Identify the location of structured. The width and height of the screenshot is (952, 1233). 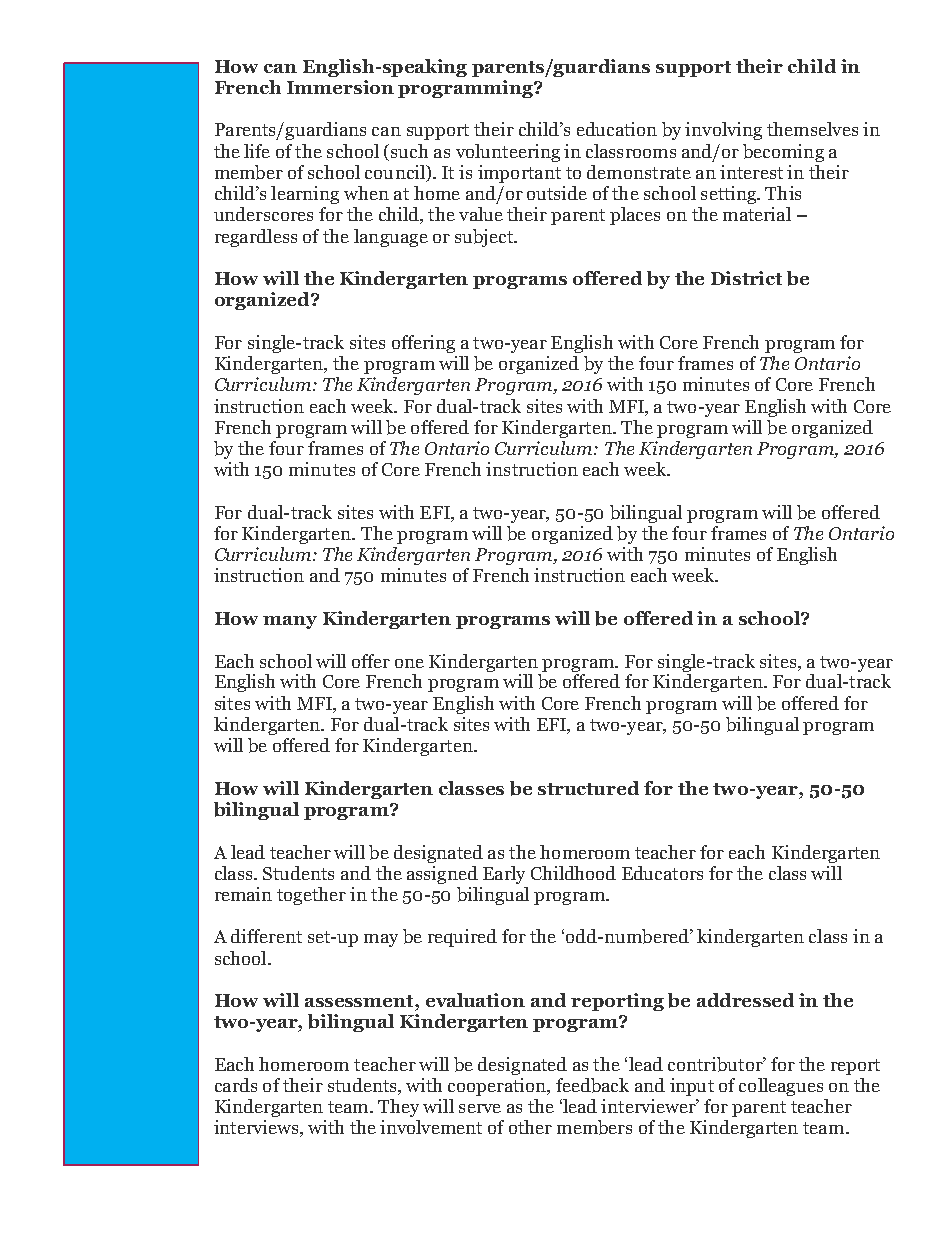
(588, 788).
